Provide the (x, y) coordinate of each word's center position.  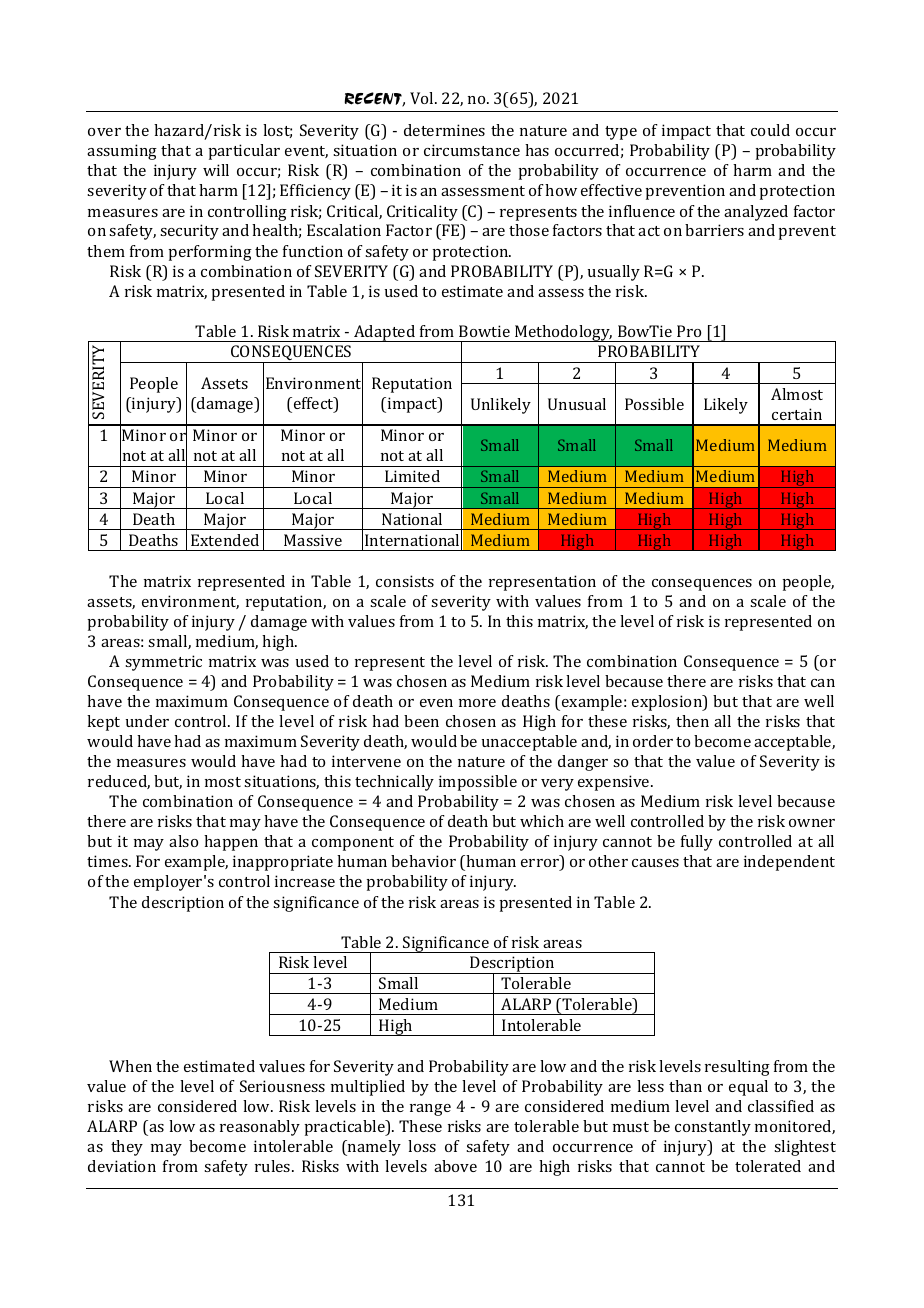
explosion (668, 703)
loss (422, 1146)
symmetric (163, 663)
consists (405, 581)
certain (797, 414)
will (216, 170)
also (183, 841)
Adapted (385, 333)
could (770, 130)
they (127, 1148)
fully (697, 843)
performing (210, 253)
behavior (423, 861)
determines (444, 130)
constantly (713, 1128)
